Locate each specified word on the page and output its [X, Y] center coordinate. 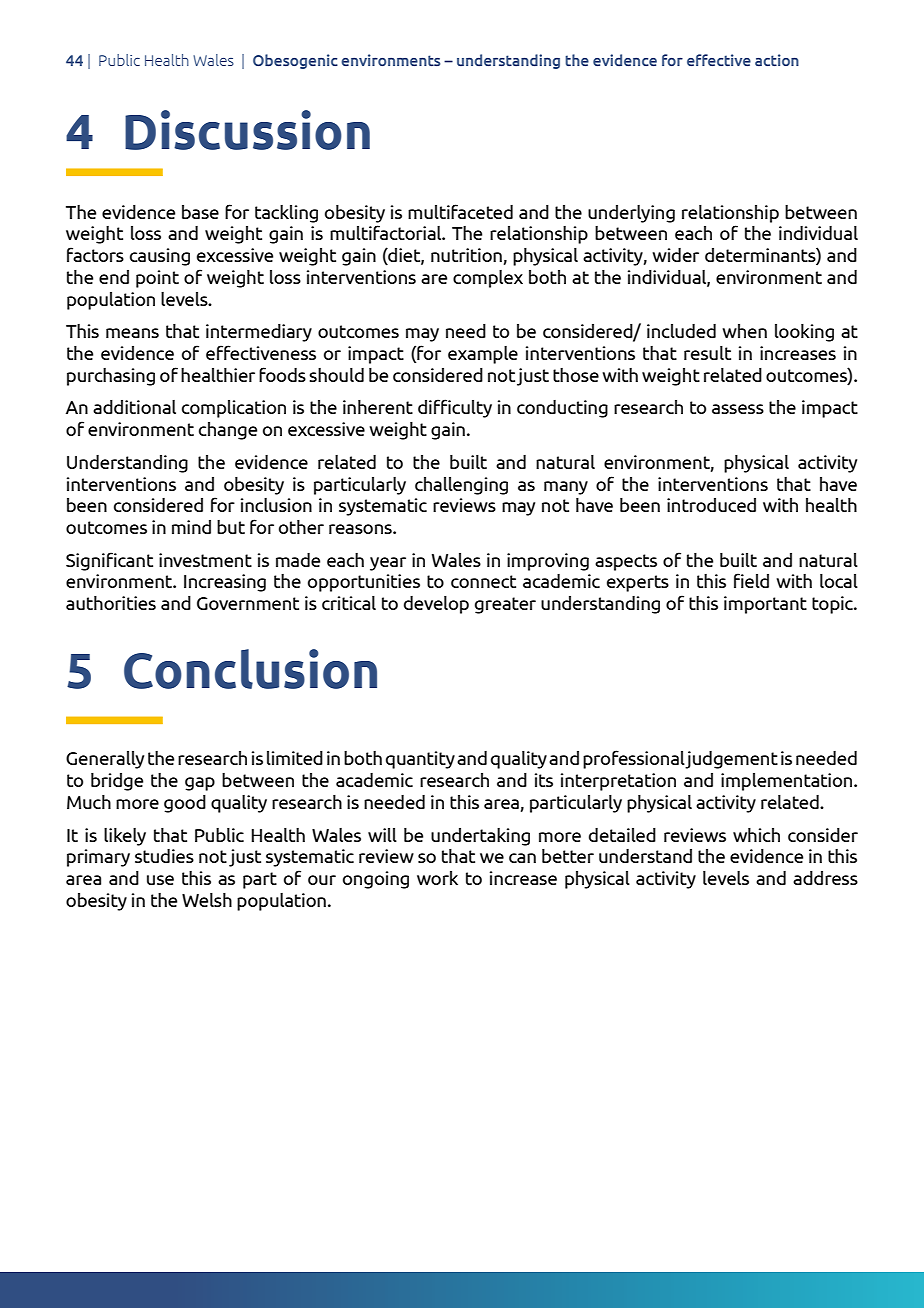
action [777, 60]
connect [483, 581]
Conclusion [250, 669]
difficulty [455, 408]
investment [205, 560]
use [160, 880]
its [544, 780]
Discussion [247, 130]
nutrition [466, 255]
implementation [788, 782]
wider [675, 255]
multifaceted [460, 211]
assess [738, 409]
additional [134, 407]
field [751, 580]
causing [160, 257]
